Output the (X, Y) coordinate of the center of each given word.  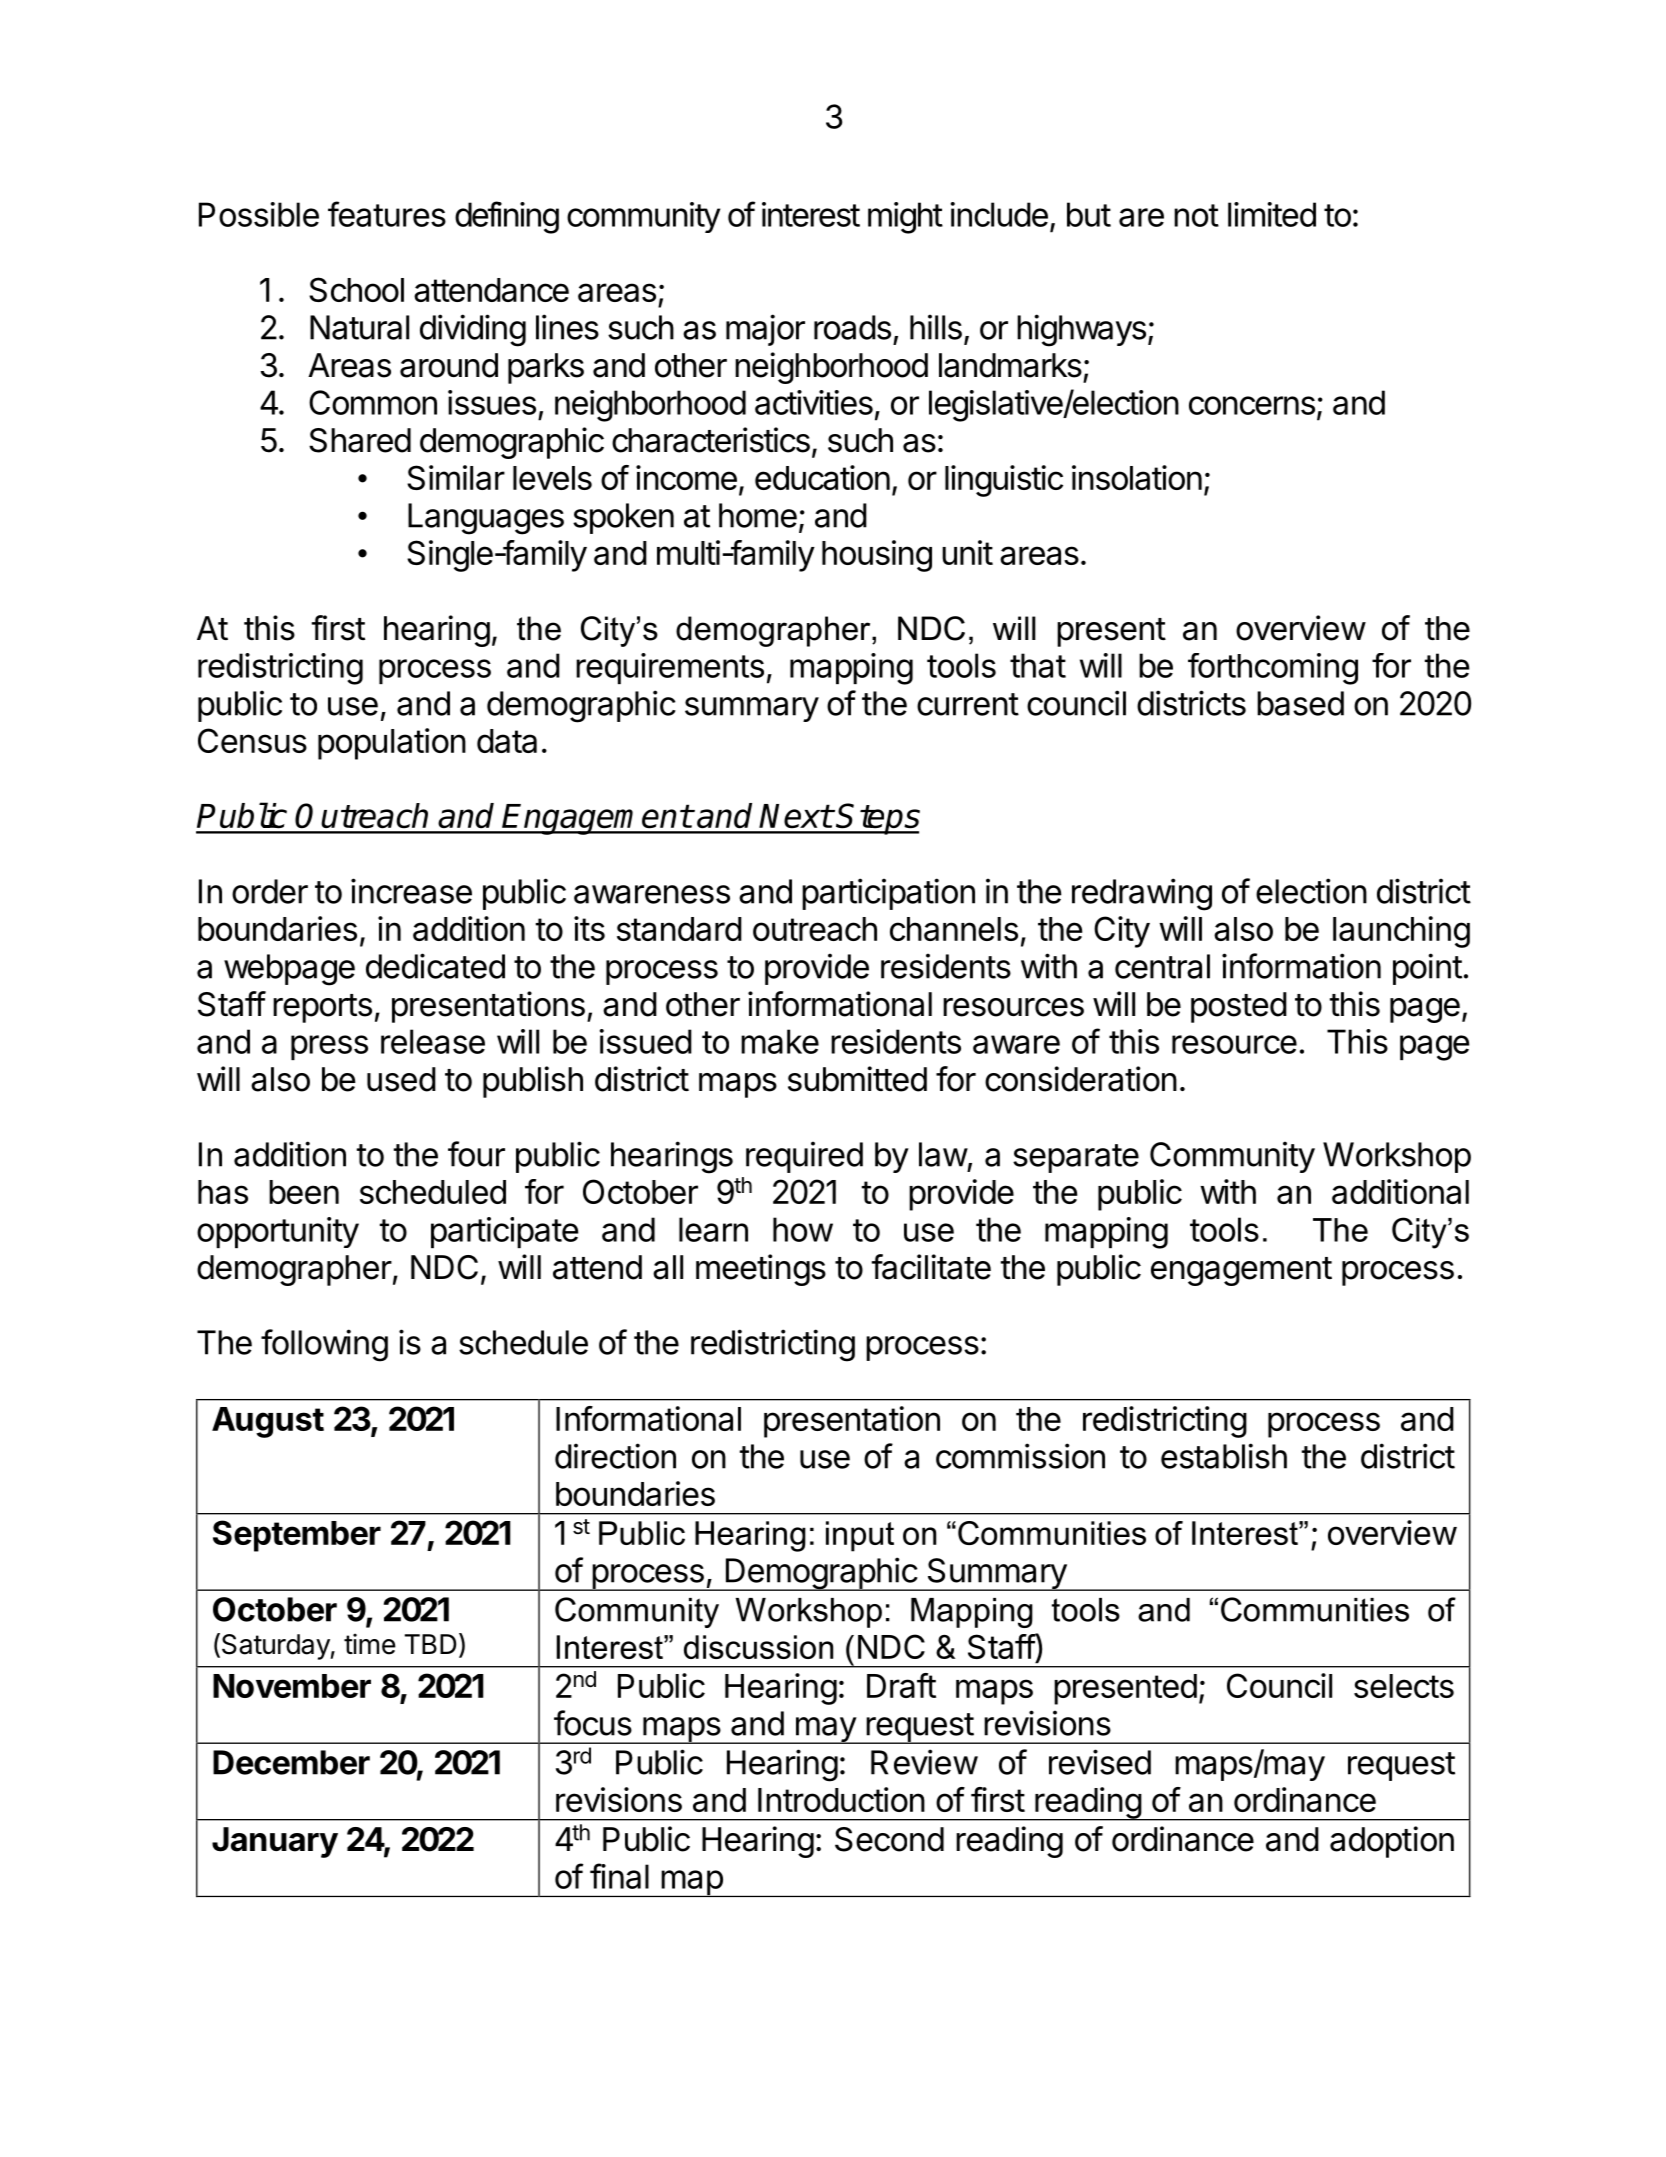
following (324, 1345)
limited (1272, 214)
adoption (1392, 1842)
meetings (761, 1270)
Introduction (841, 1799)
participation (888, 894)
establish (1224, 1456)
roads (852, 327)
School (356, 289)
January (275, 1842)
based (1300, 703)
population (392, 744)
